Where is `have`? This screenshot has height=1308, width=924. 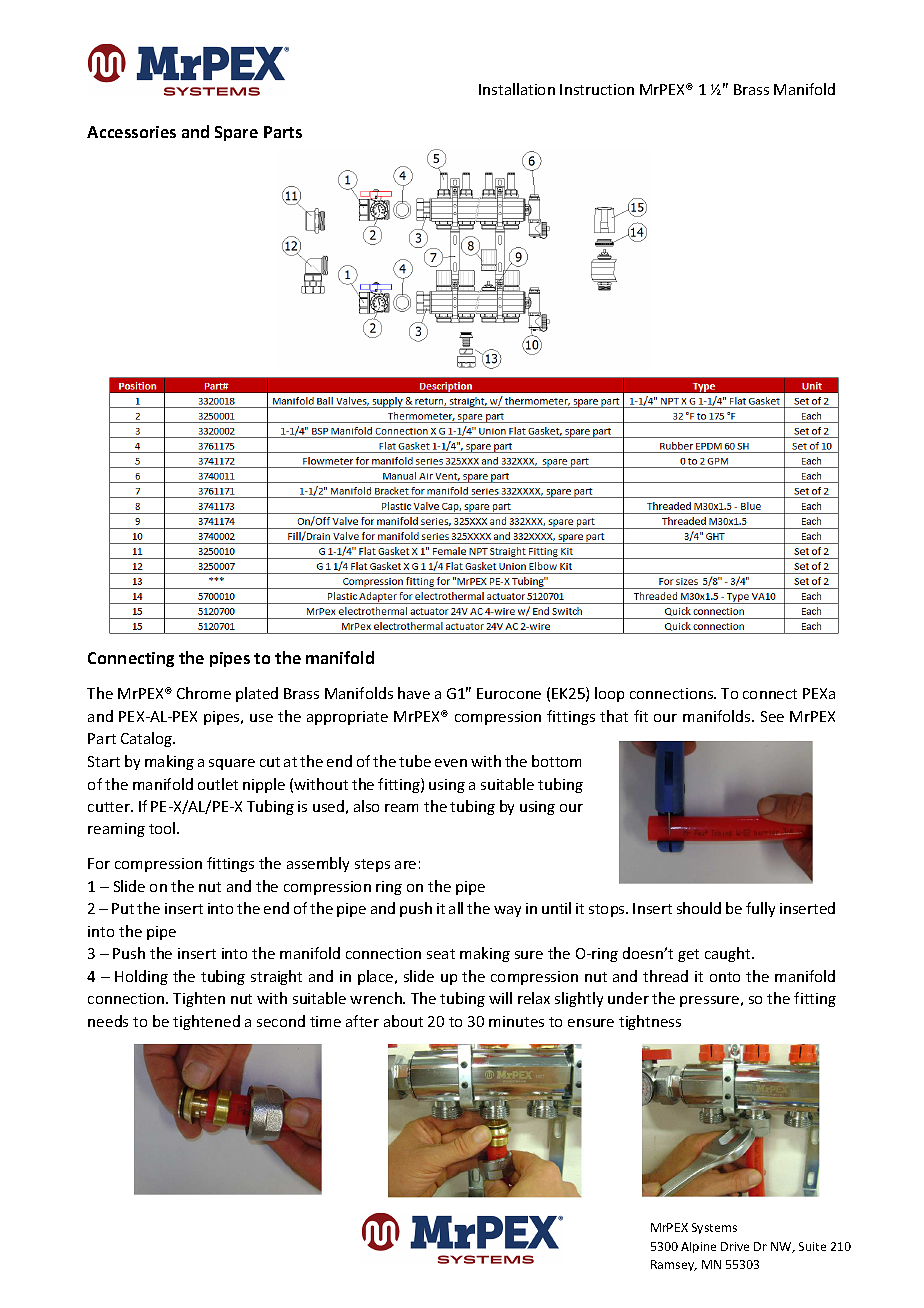 have is located at coordinates (414, 693).
